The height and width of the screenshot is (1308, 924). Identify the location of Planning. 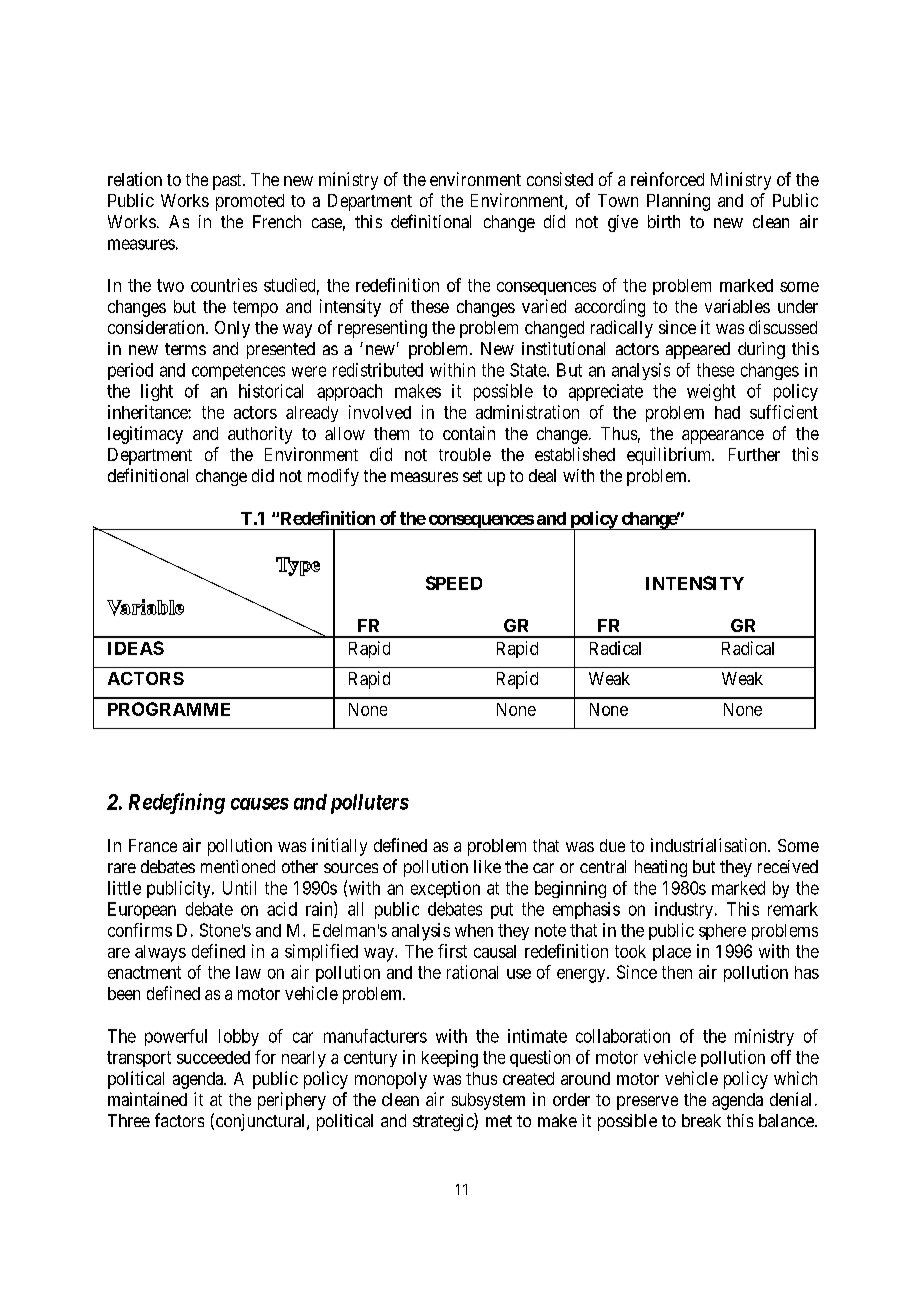
(678, 202).
